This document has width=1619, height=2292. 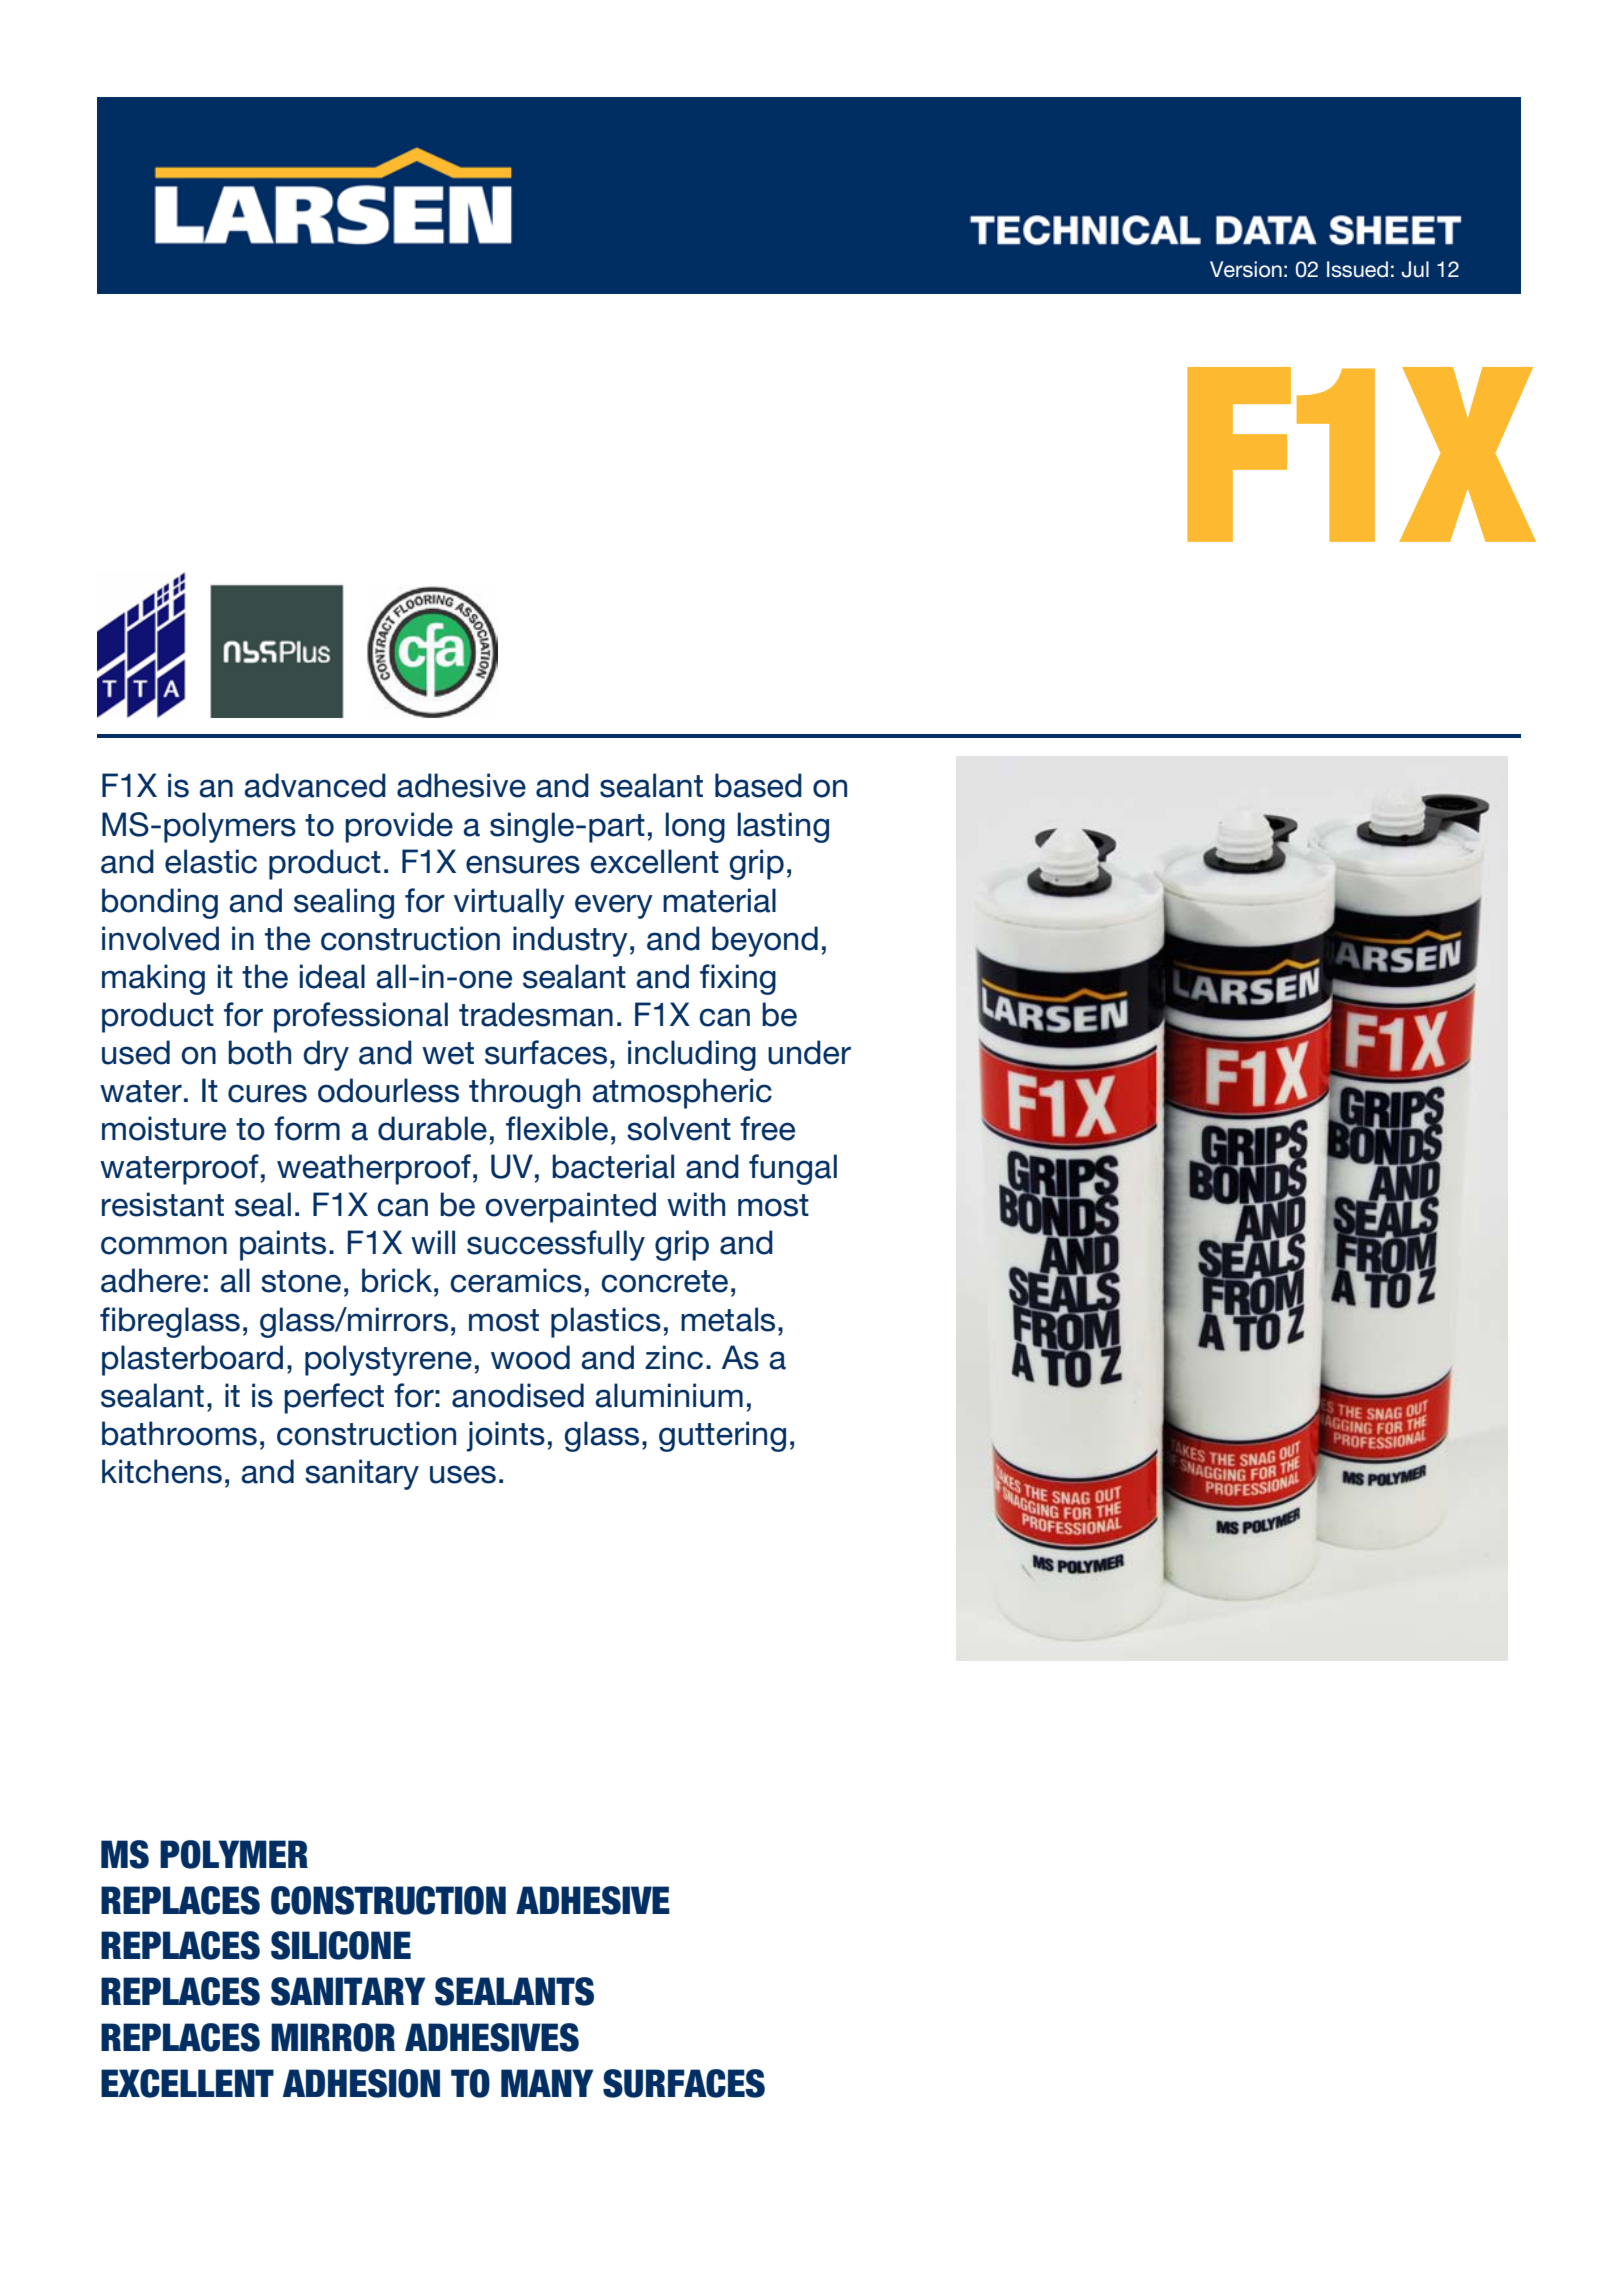 What do you see at coordinates (722, 1436) in the document?
I see `guttering` at bounding box center [722, 1436].
